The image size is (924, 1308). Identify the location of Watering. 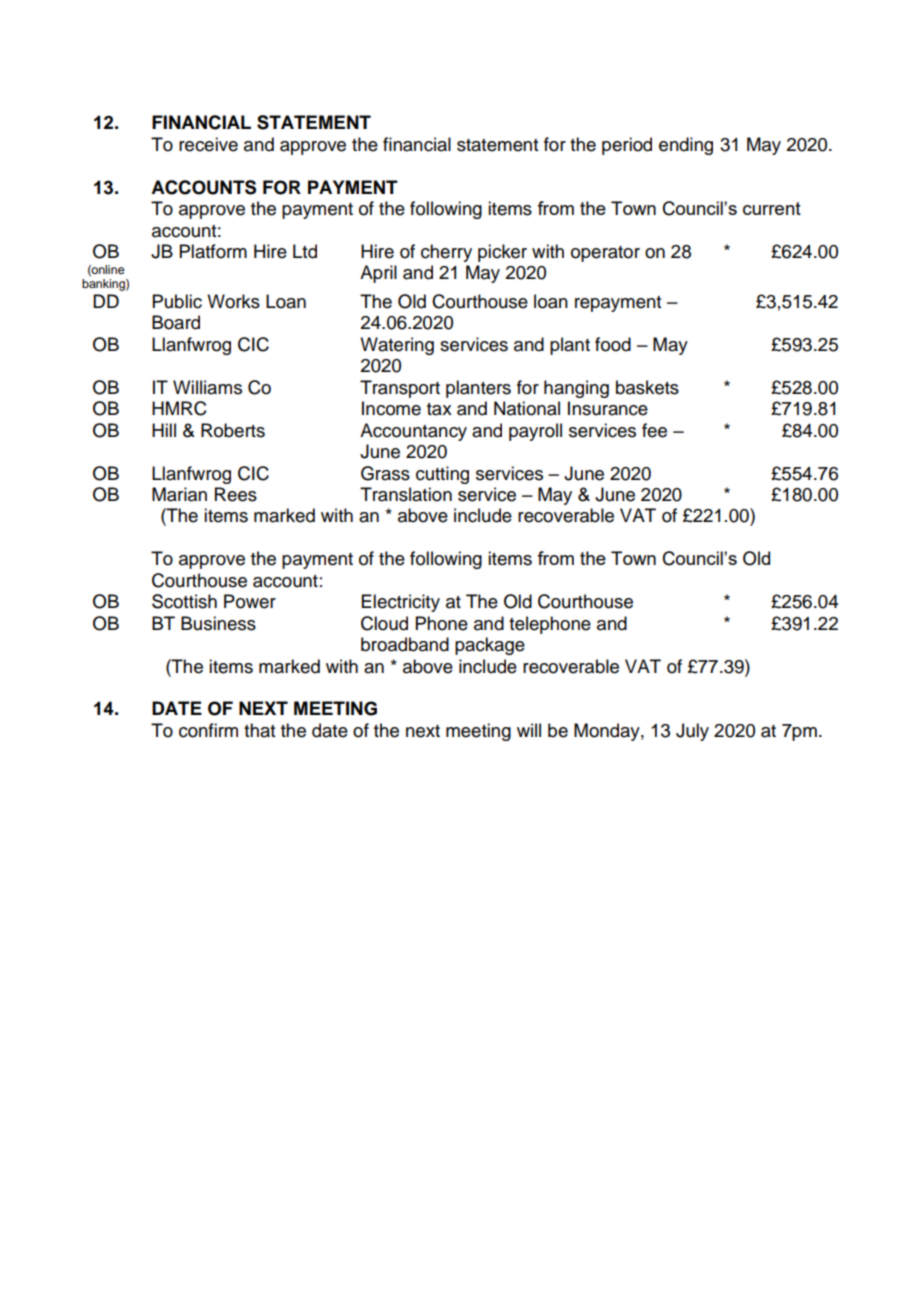
(397, 346).
